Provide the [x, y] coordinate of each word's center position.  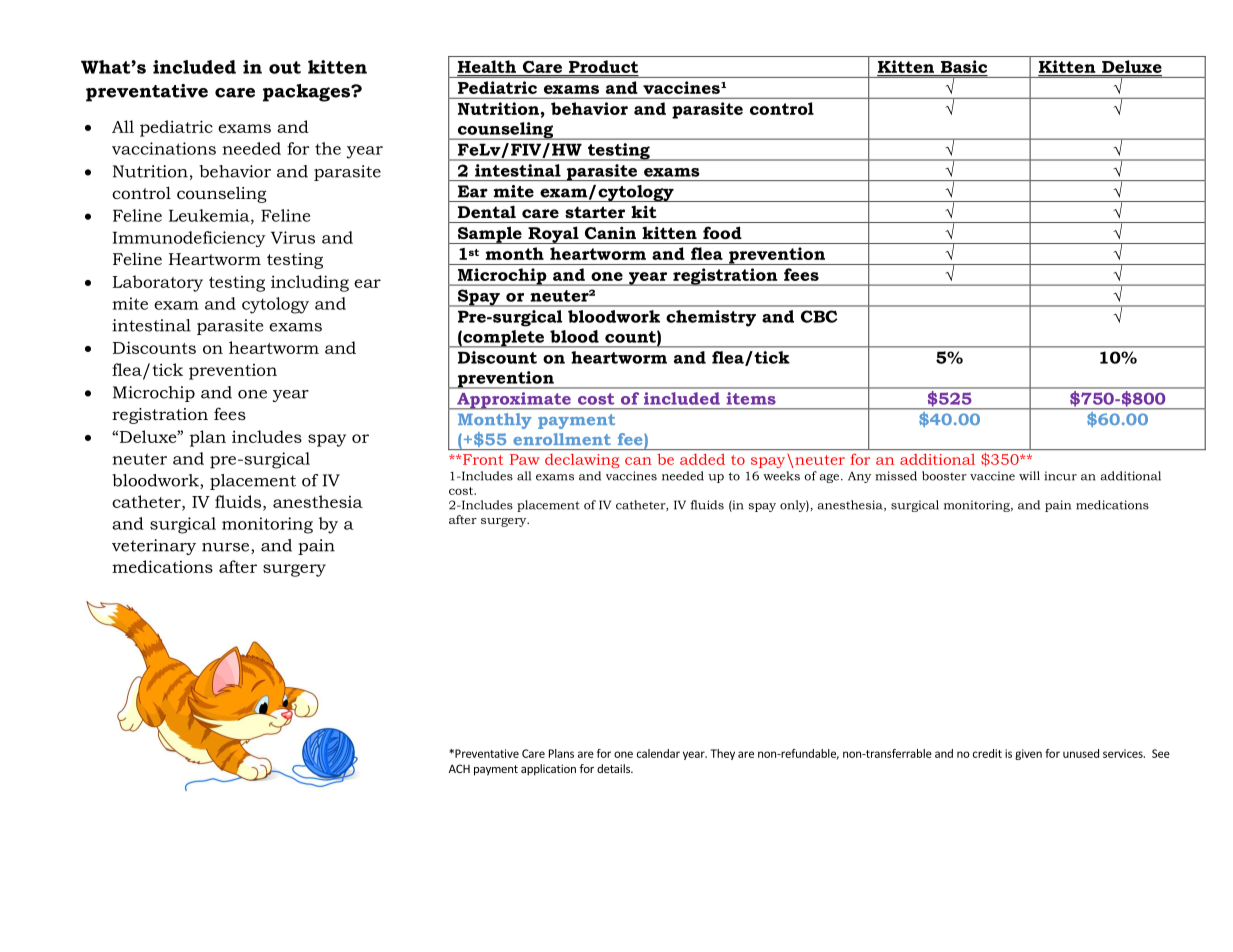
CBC [819, 316]
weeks [781, 476]
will [1029, 476]
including [310, 283]
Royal [553, 235]
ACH [459, 768]
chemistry [711, 318]
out [285, 67]
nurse [227, 548]
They [723, 754]
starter [595, 212]
